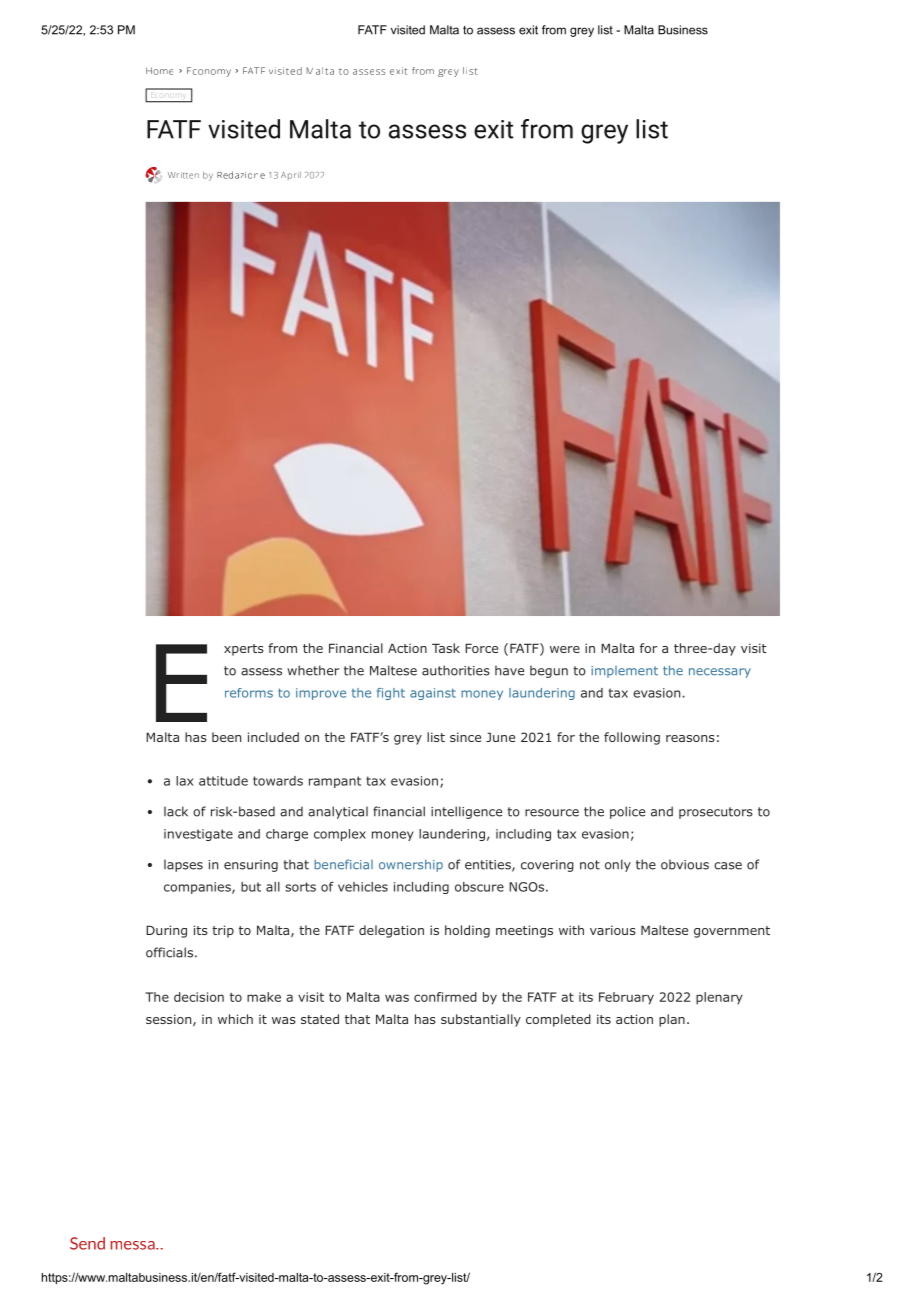 The width and height of the page is (924, 1308). I want to click on Home, so click(159, 71).
